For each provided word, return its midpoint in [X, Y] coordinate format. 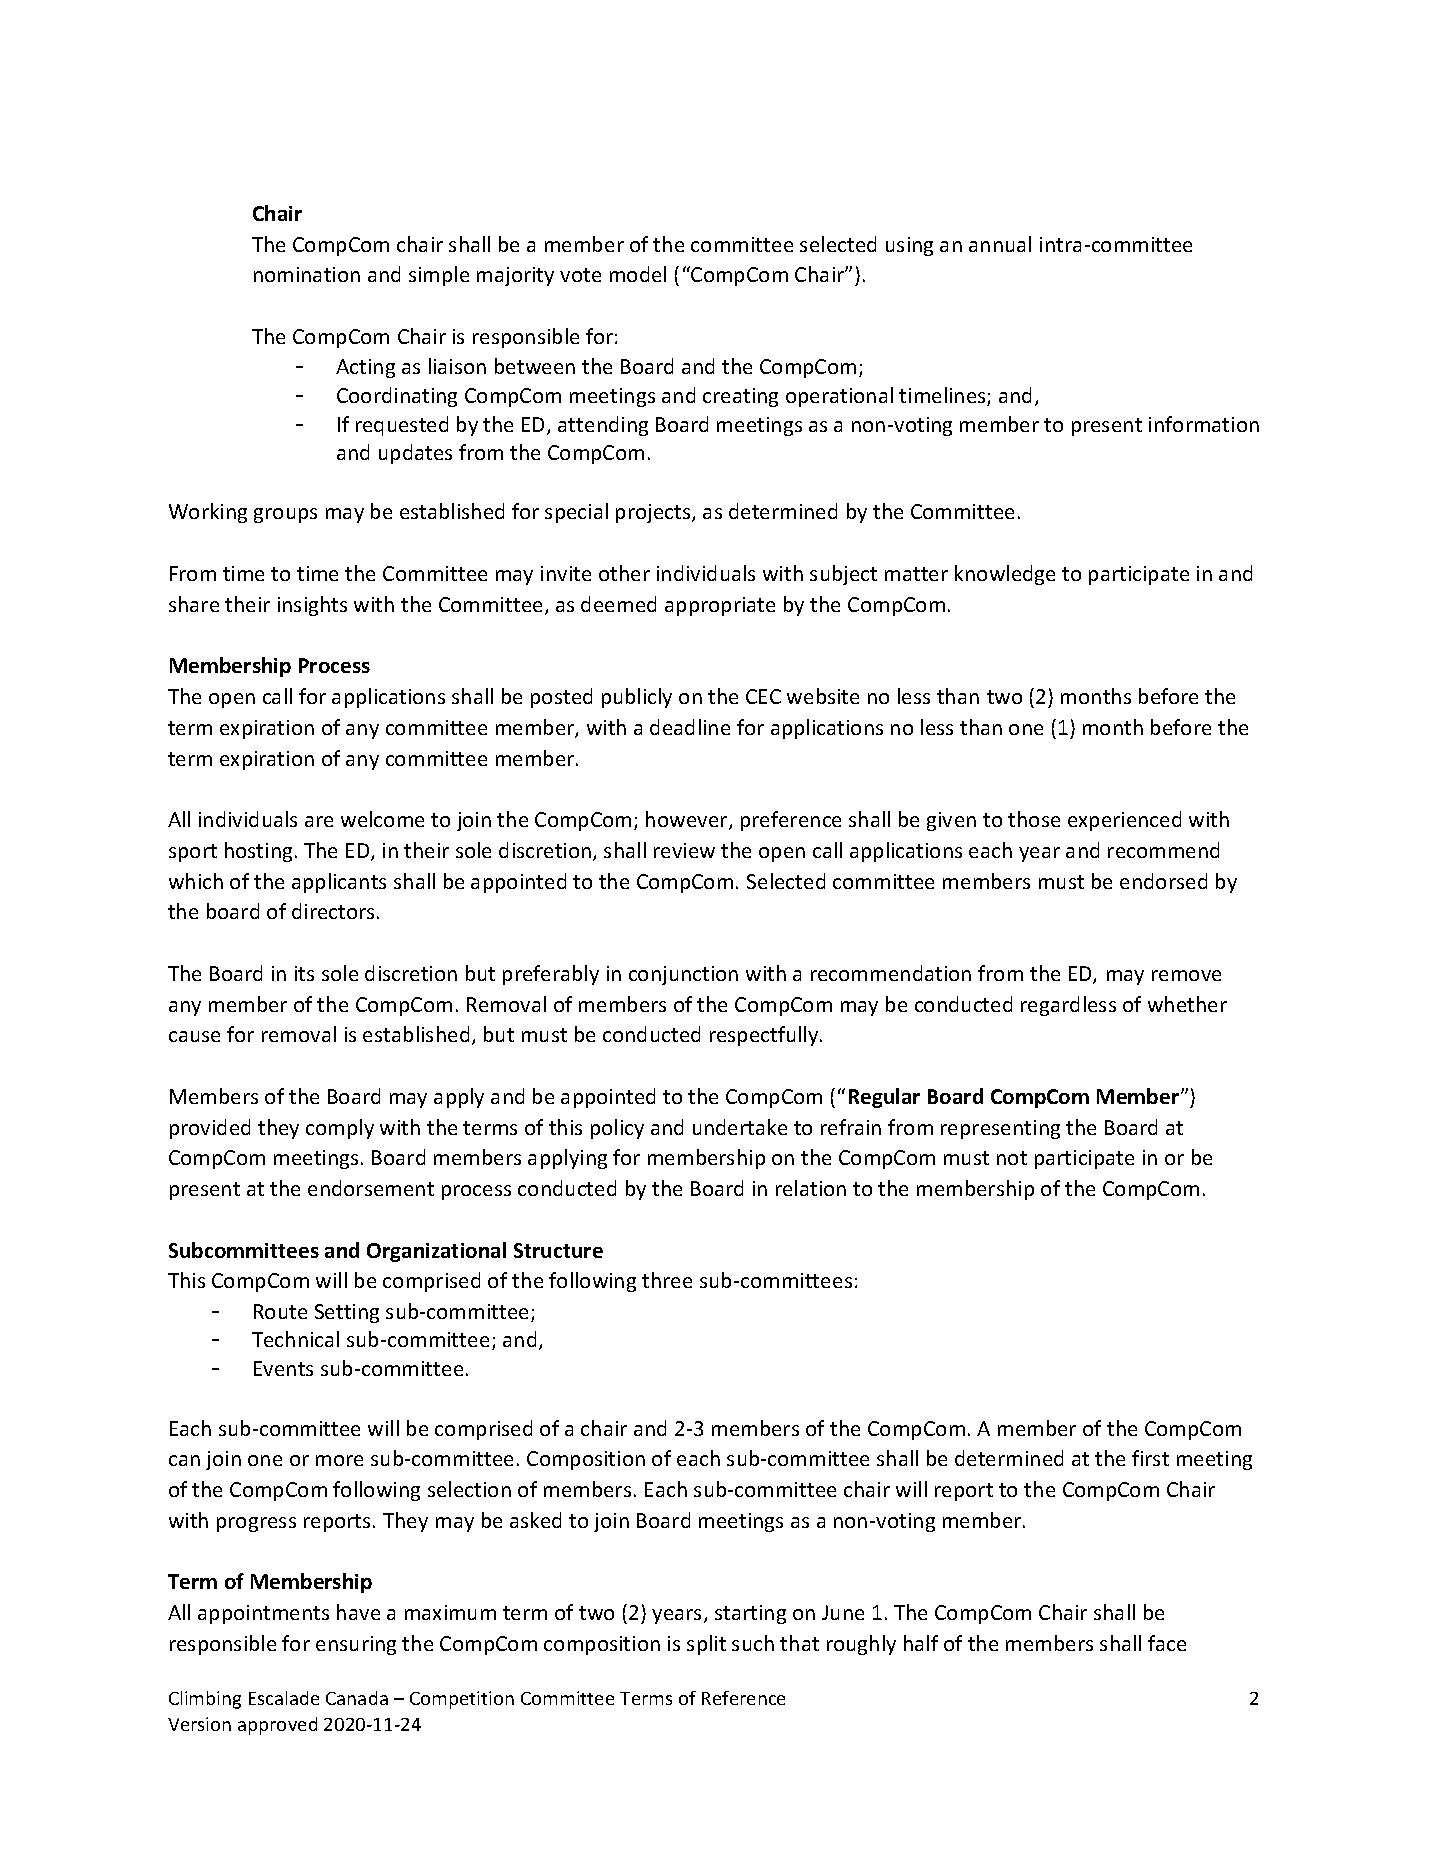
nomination [307, 274]
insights [312, 606]
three [667, 1280]
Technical [295, 1339]
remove [1186, 975]
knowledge [1005, 575]
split [706, 1645]
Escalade [284, 1698]
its [304, 973]
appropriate [720, 606]
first [1150, 1458]
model [638, 274]
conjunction [683, 975]
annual [1000, 244]
